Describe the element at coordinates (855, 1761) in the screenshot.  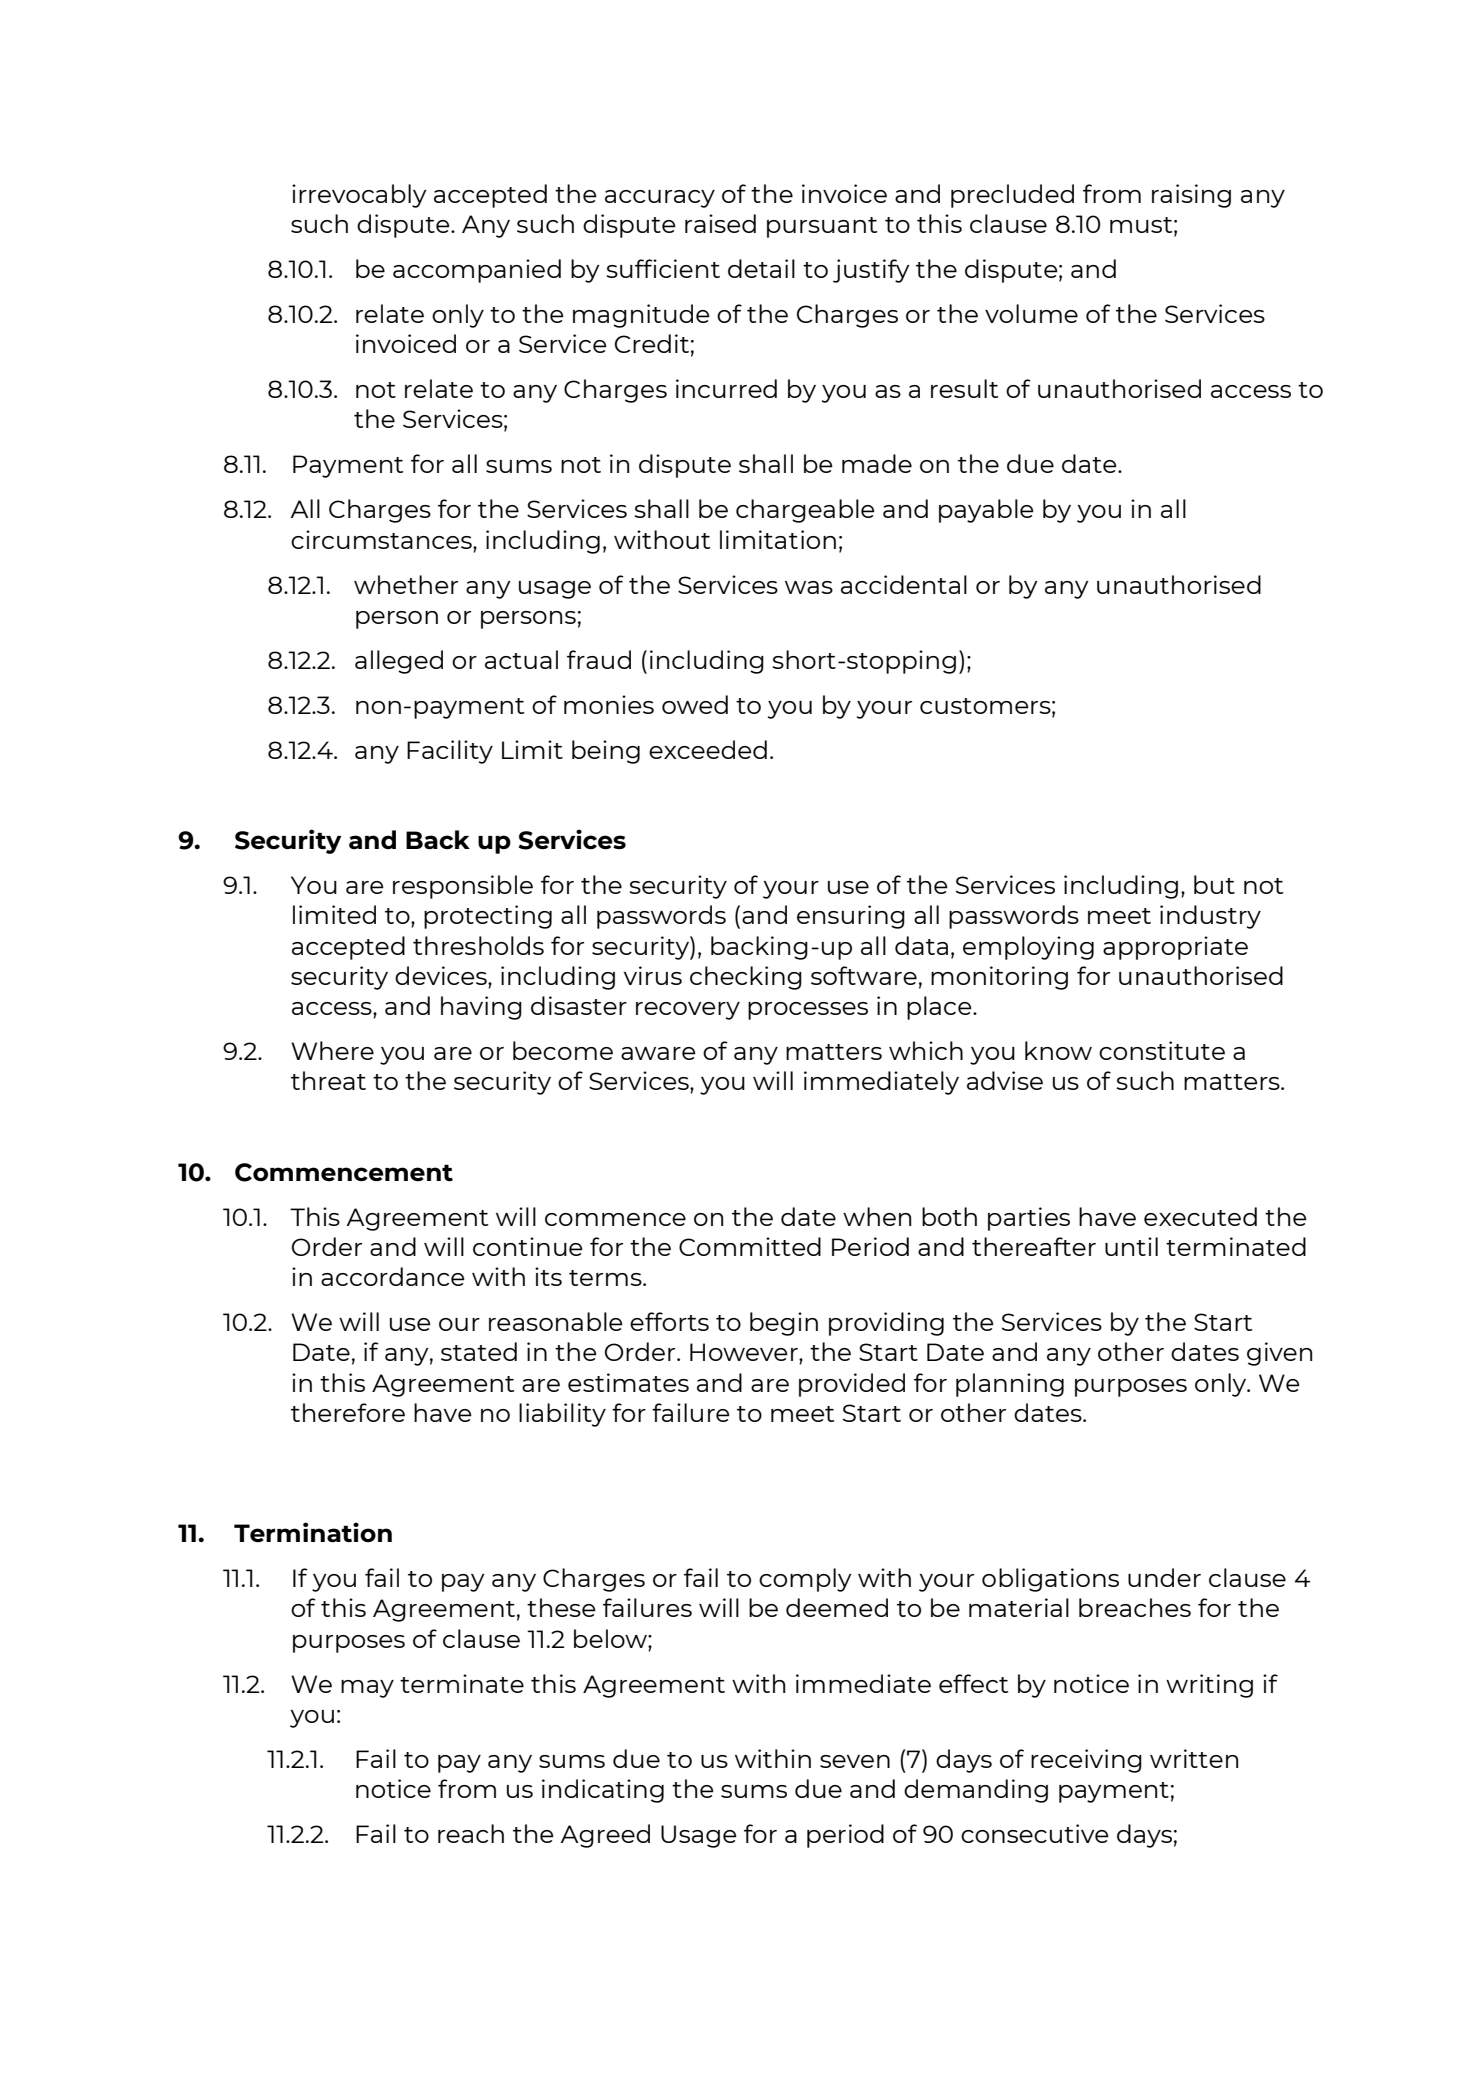
I see `seven` at that location.
